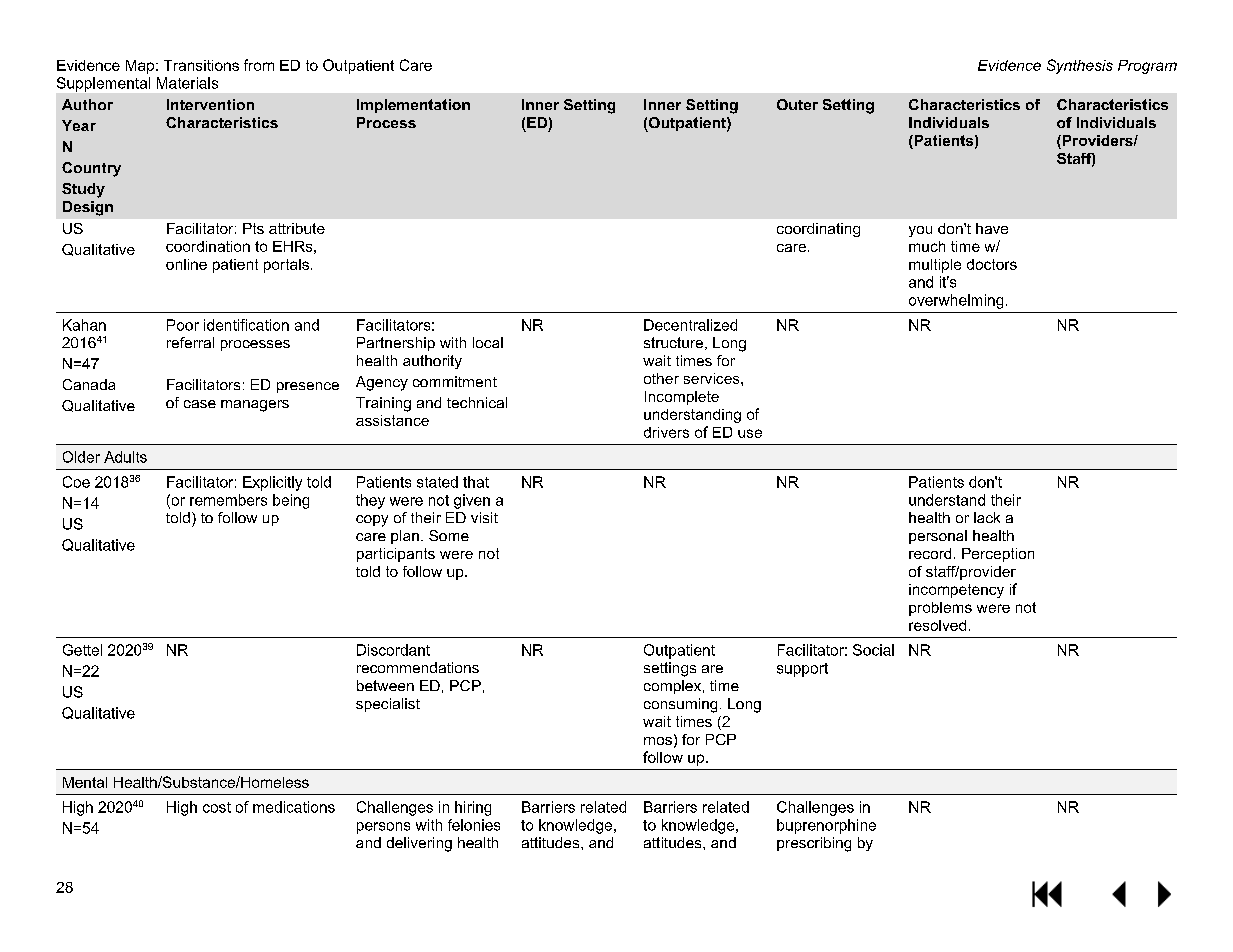 This page has width=1233, height=952. I want to click on drivers, so click(666, 432).
